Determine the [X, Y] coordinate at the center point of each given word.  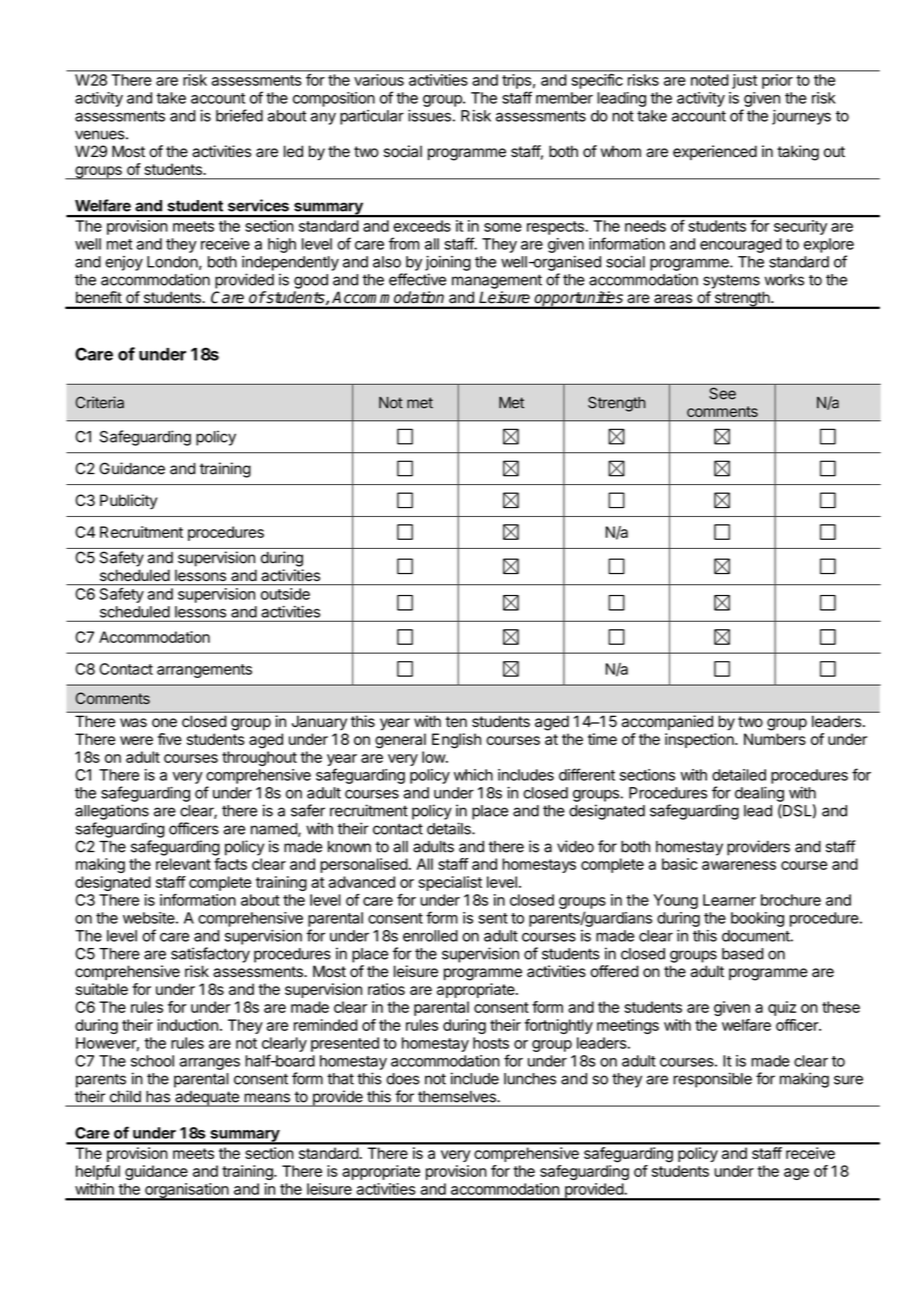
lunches [530, 1079]
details [450, 828]
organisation [186, 1191]
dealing [759, 794]
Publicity [128, 502]
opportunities [579, 300]
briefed [239, 115]
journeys [801, 117]
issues [429, 115]
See [722, 393]
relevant [183, 864]
